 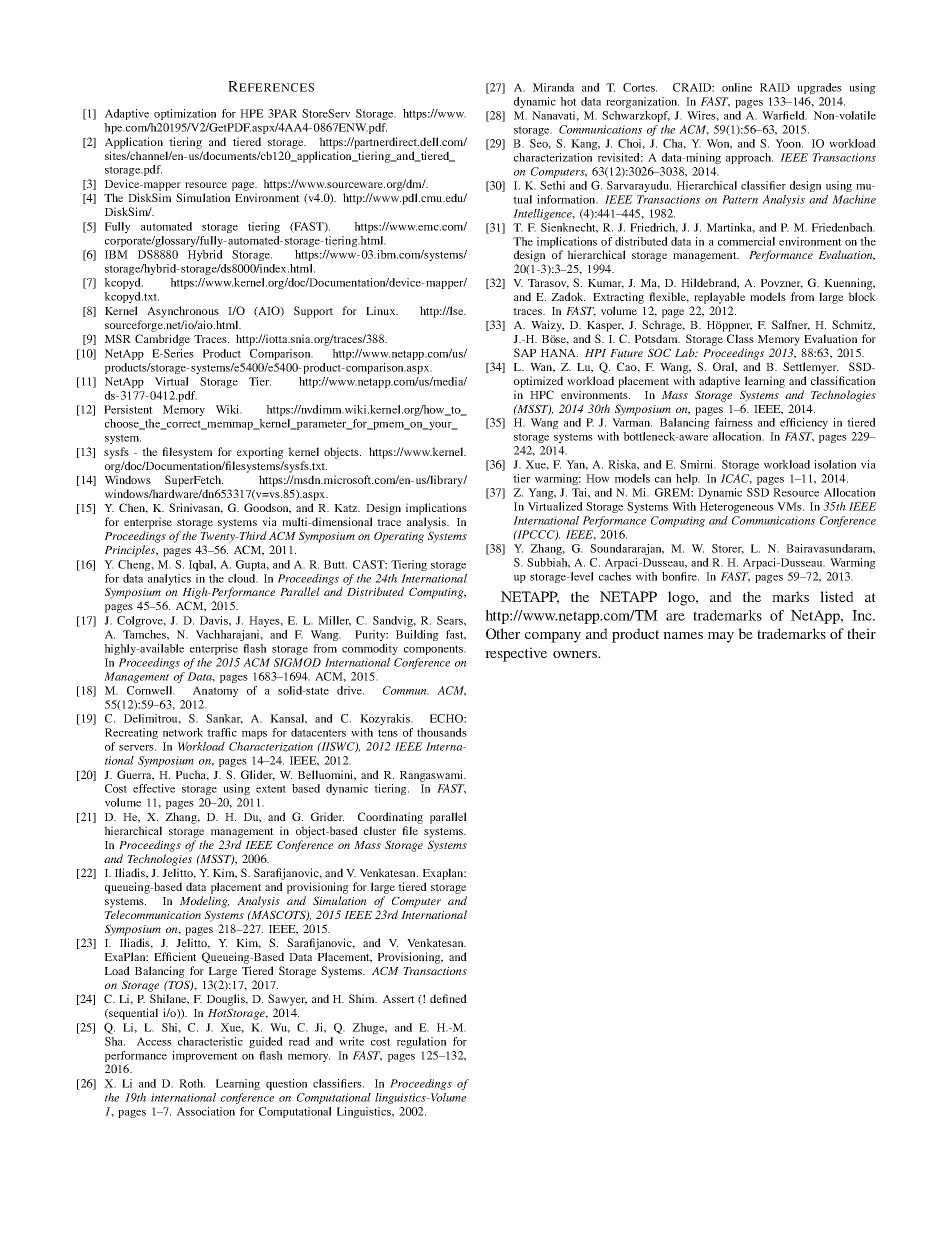 I want to click on Miranda, so click(x=553, y=87).
